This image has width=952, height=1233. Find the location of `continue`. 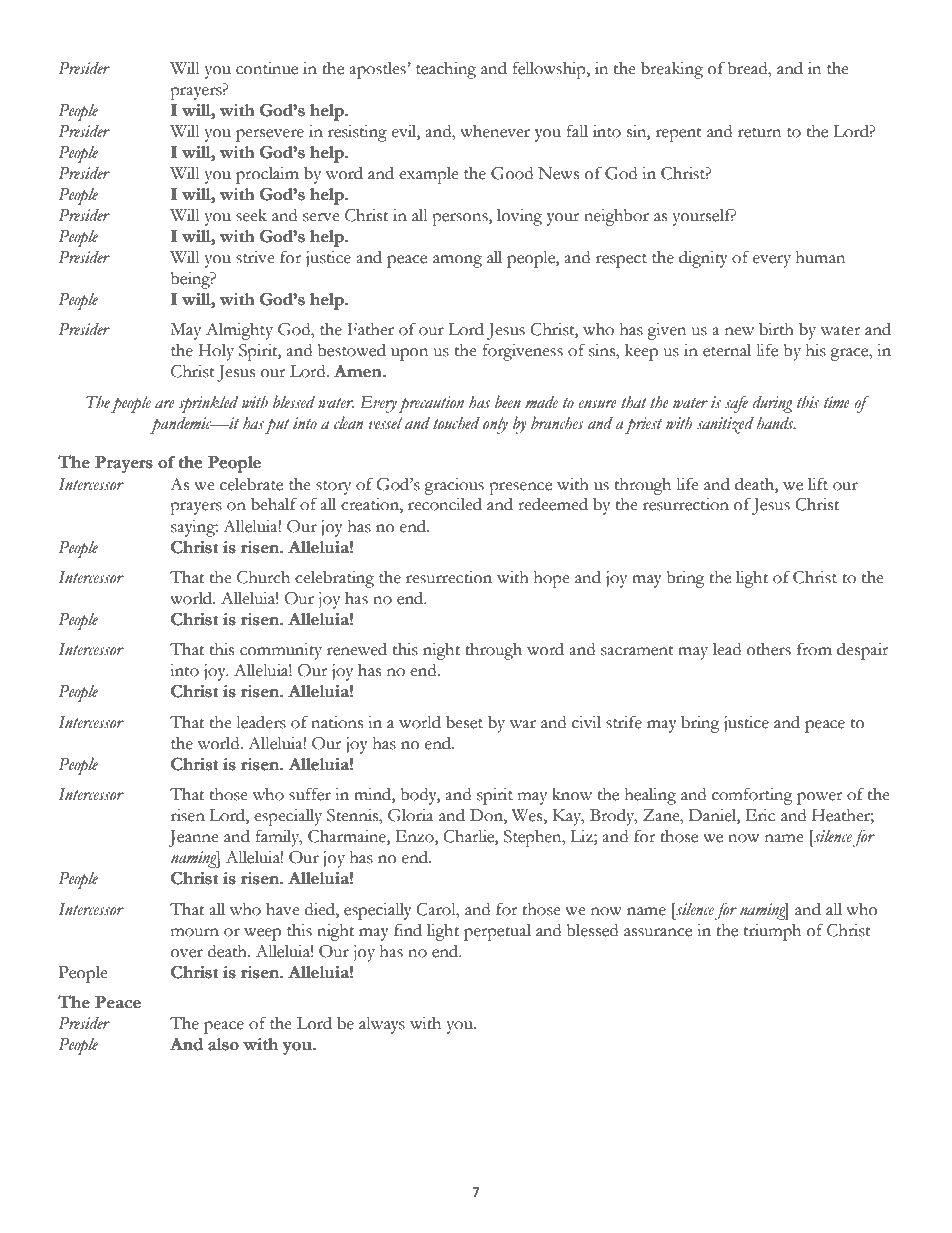

continue is located at coordinates (267, 68).
